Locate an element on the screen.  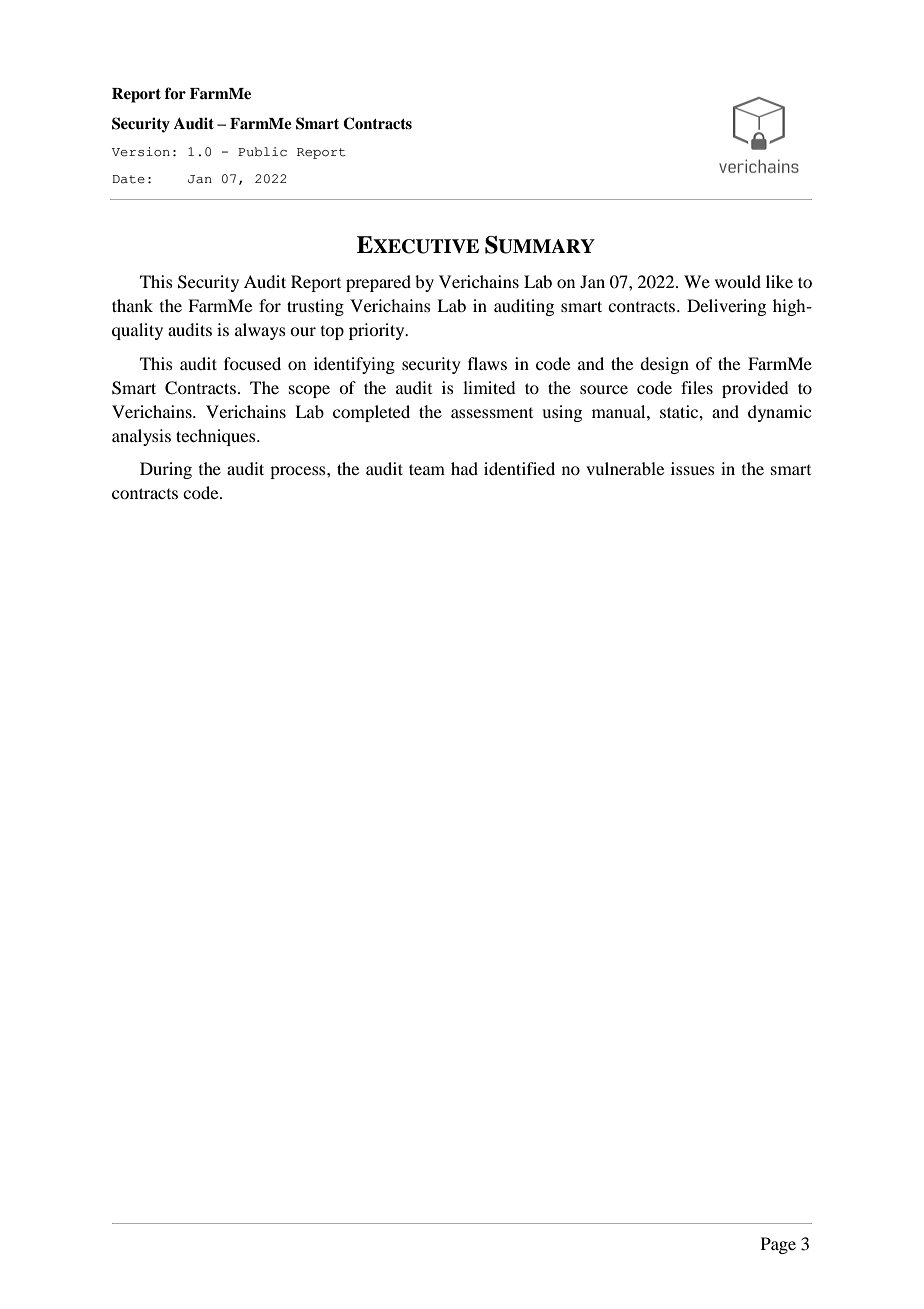
During is located at coordinates (166, 470).
